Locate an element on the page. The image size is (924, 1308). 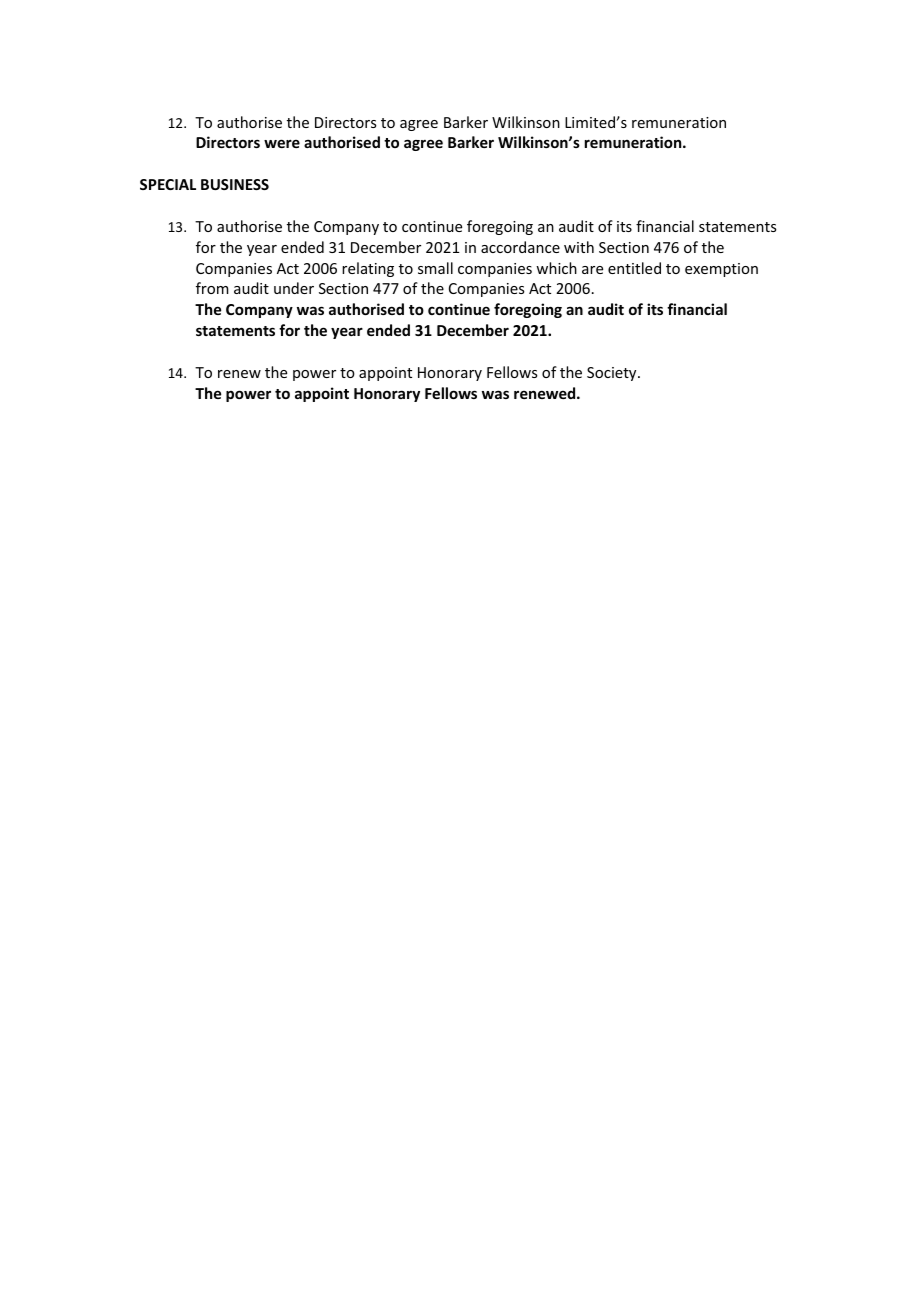
entitled is located at coordinates (634, 268).
